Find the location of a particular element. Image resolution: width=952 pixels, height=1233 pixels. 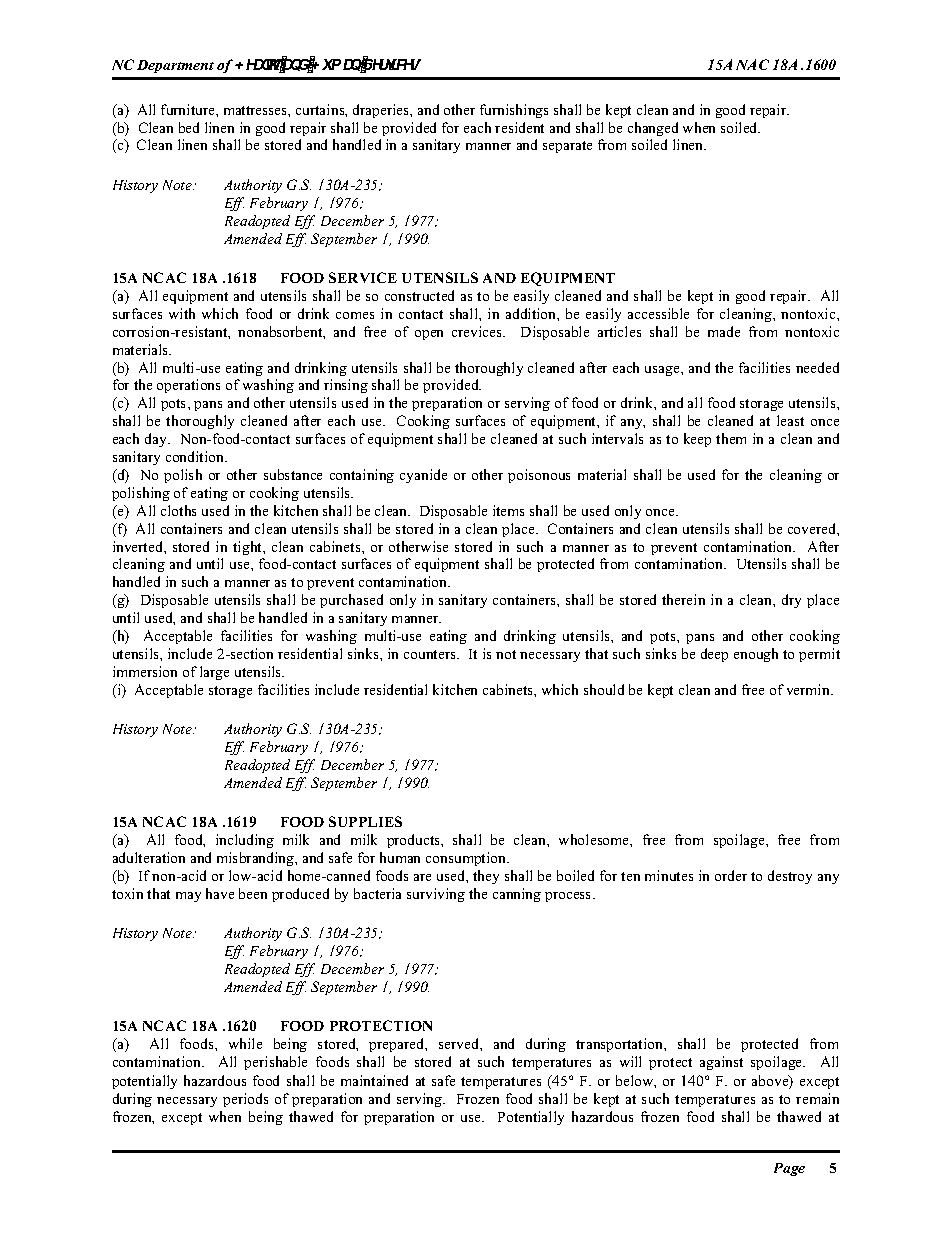

NAC is located at coordinates (752, 64).
